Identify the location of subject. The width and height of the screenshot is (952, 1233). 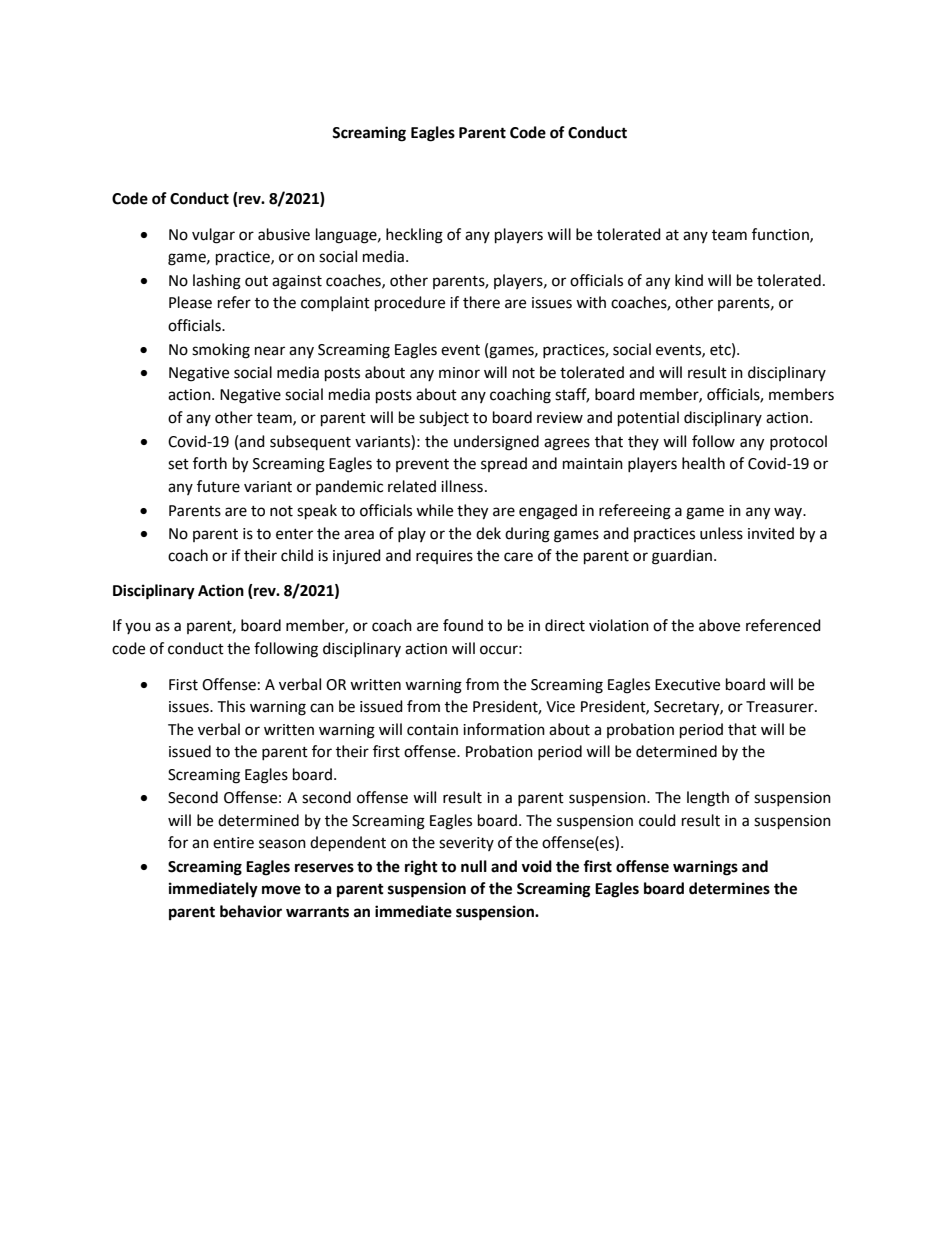
(444, 419).
